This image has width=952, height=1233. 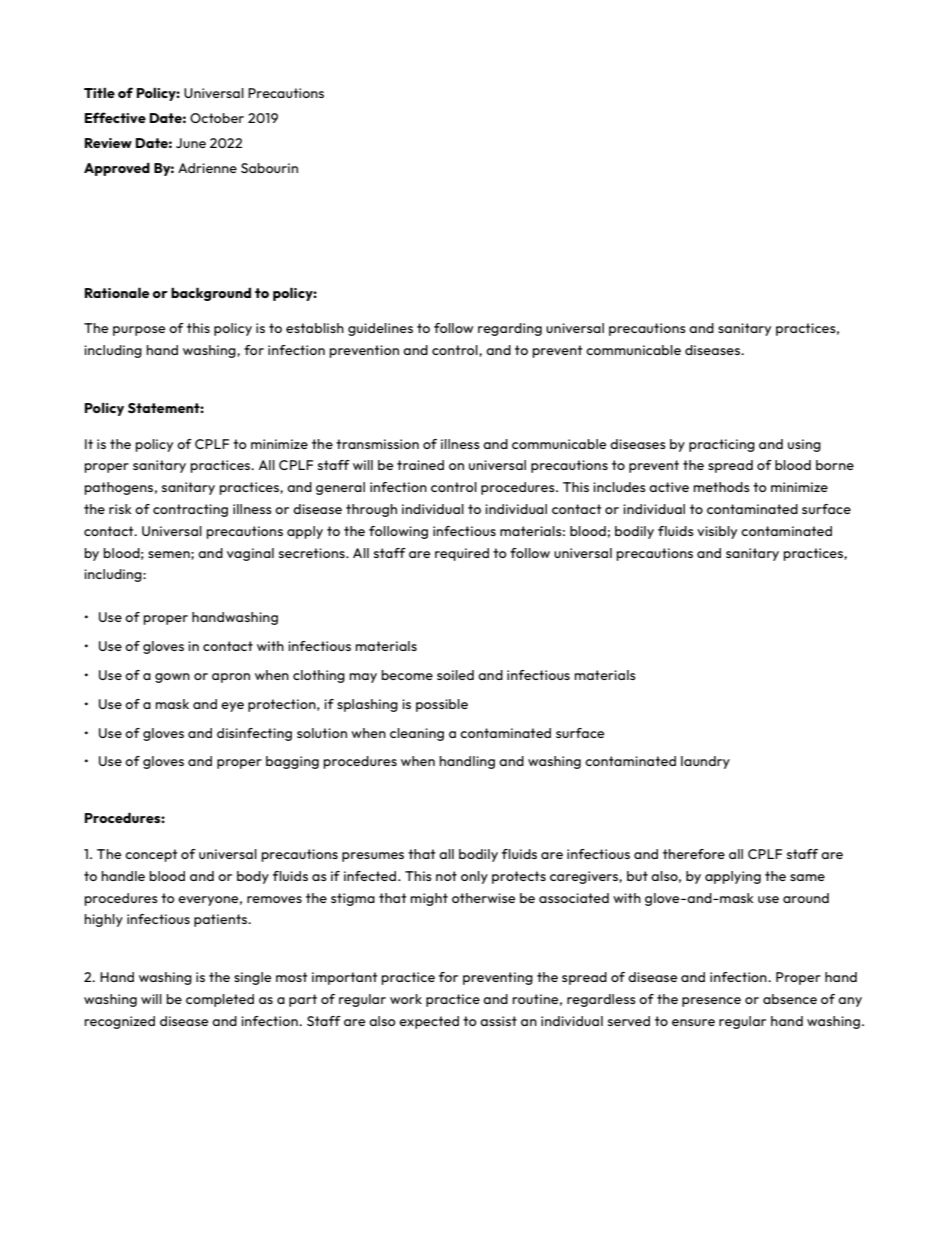 I want to click on assist, so click(x=498, y=1021).
